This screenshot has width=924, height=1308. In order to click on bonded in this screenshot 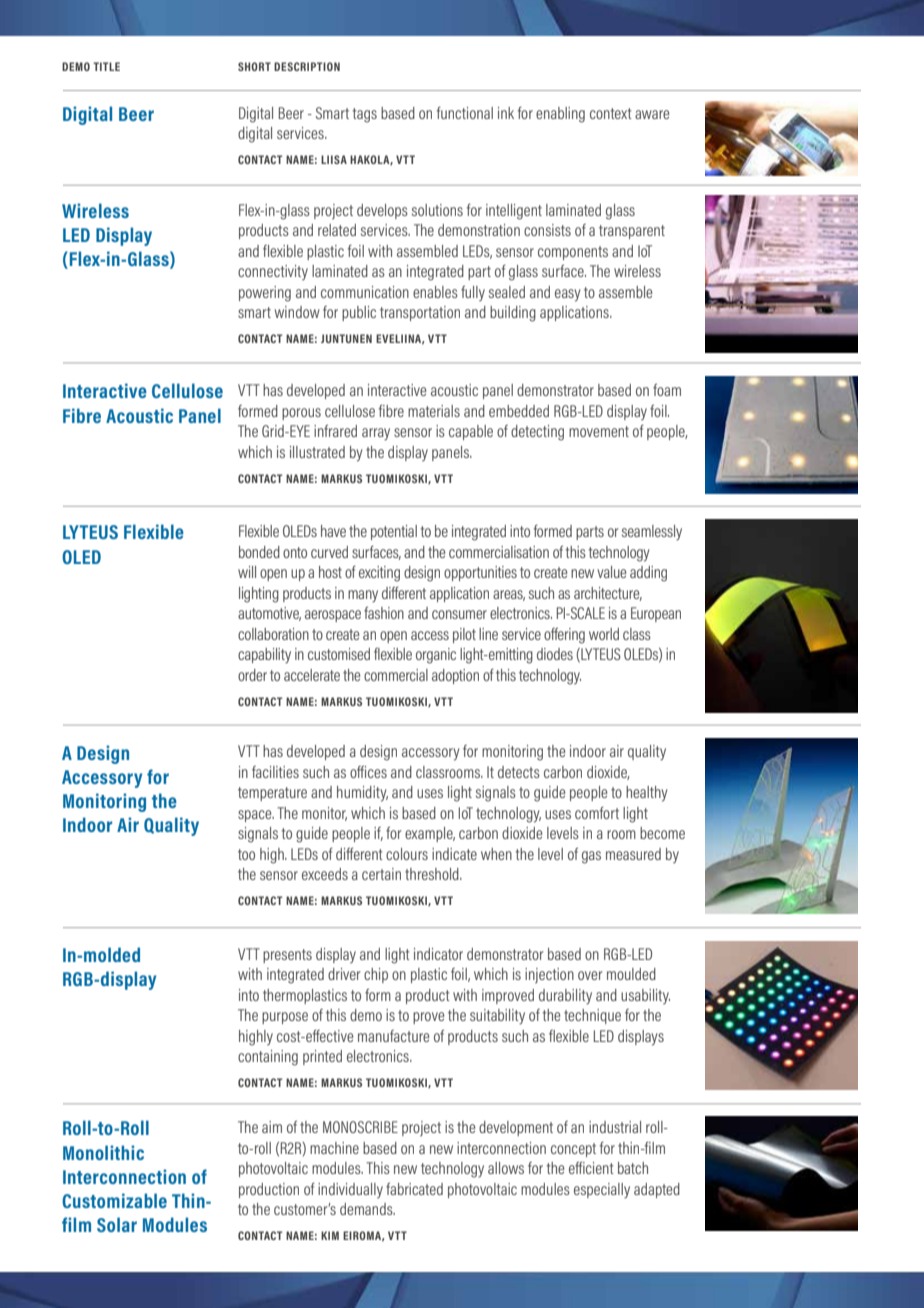, I will do `click(259, 552)`.
